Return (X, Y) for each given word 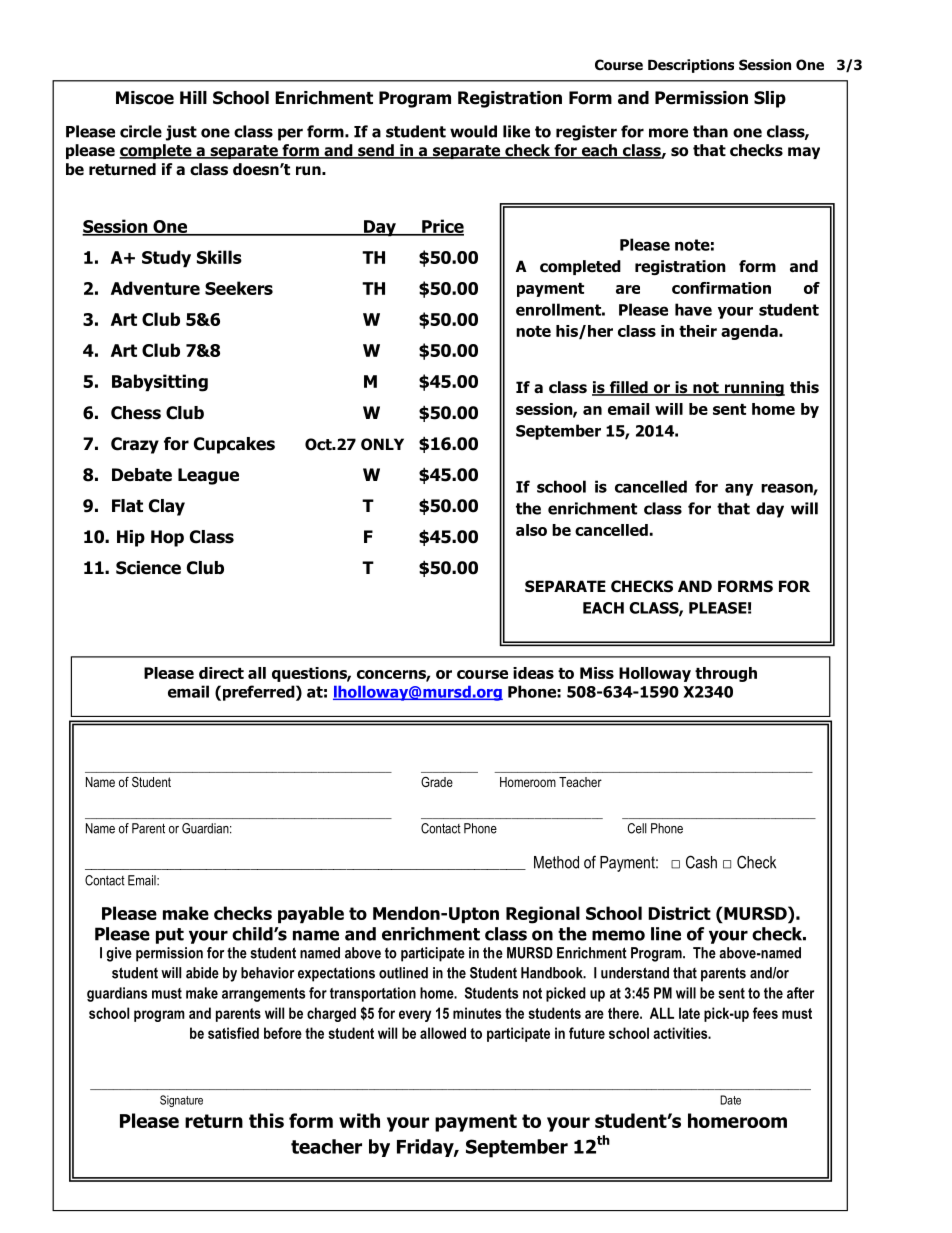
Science (148, 568)
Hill (193, 97)
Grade (437, 782)
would (473, 131)
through (726, 674)
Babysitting (160, 383)
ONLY (382, 444)
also (531, 530)
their (698, 331)
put (170, 936)
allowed (443, 1033)
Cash (701, 862)
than (710, 131)
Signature (181, 1101)
